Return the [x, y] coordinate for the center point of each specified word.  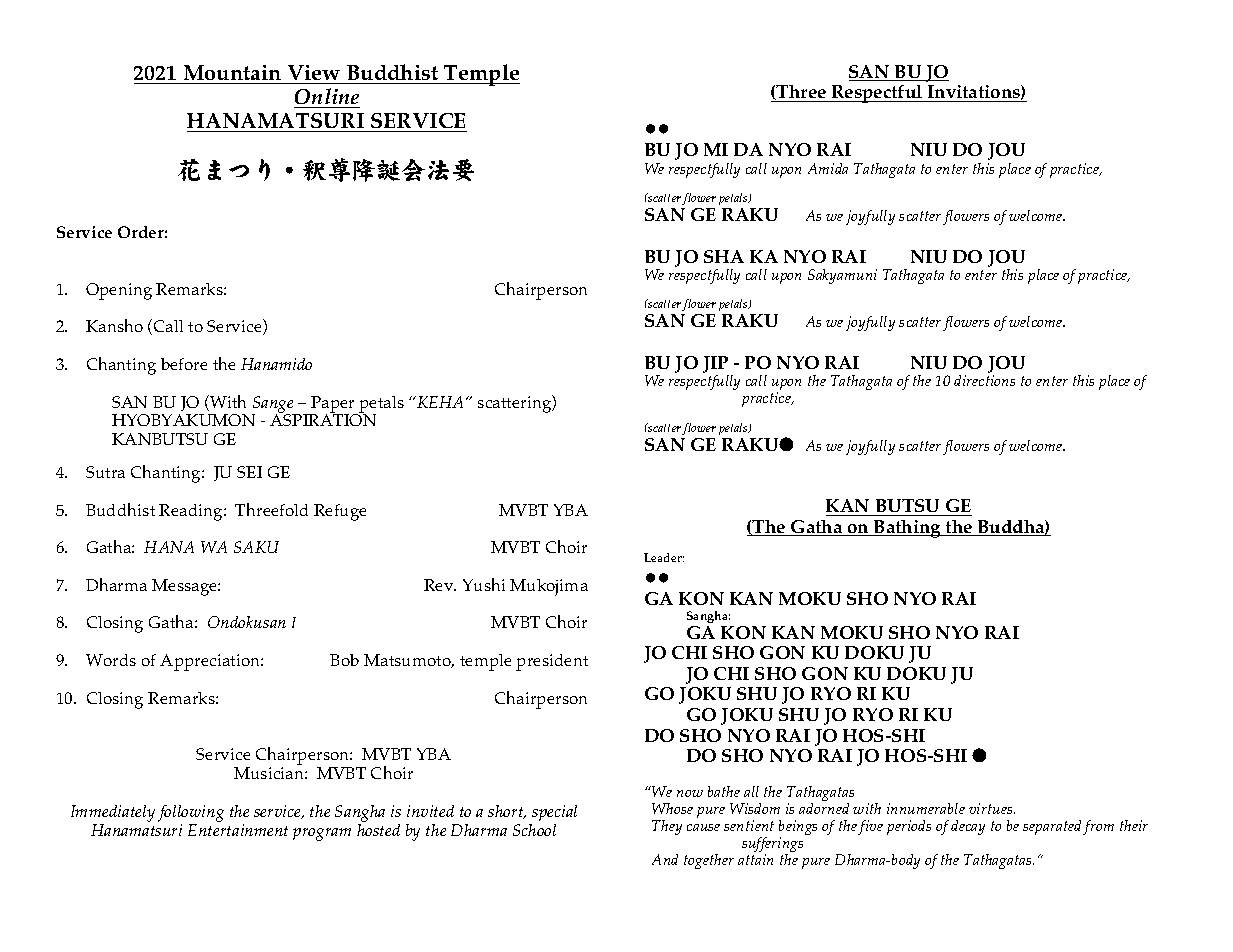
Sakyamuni [842, 276]
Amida [828, 168]
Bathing [907, 529]
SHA [724, 256]
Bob [344, 660]
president [552, 662]
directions [984, 380]
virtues [992, 808]
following [191, 813]
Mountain [232, 74]
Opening [119, 291]
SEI [249, 472]
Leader [664, 557]
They [667, 827]
